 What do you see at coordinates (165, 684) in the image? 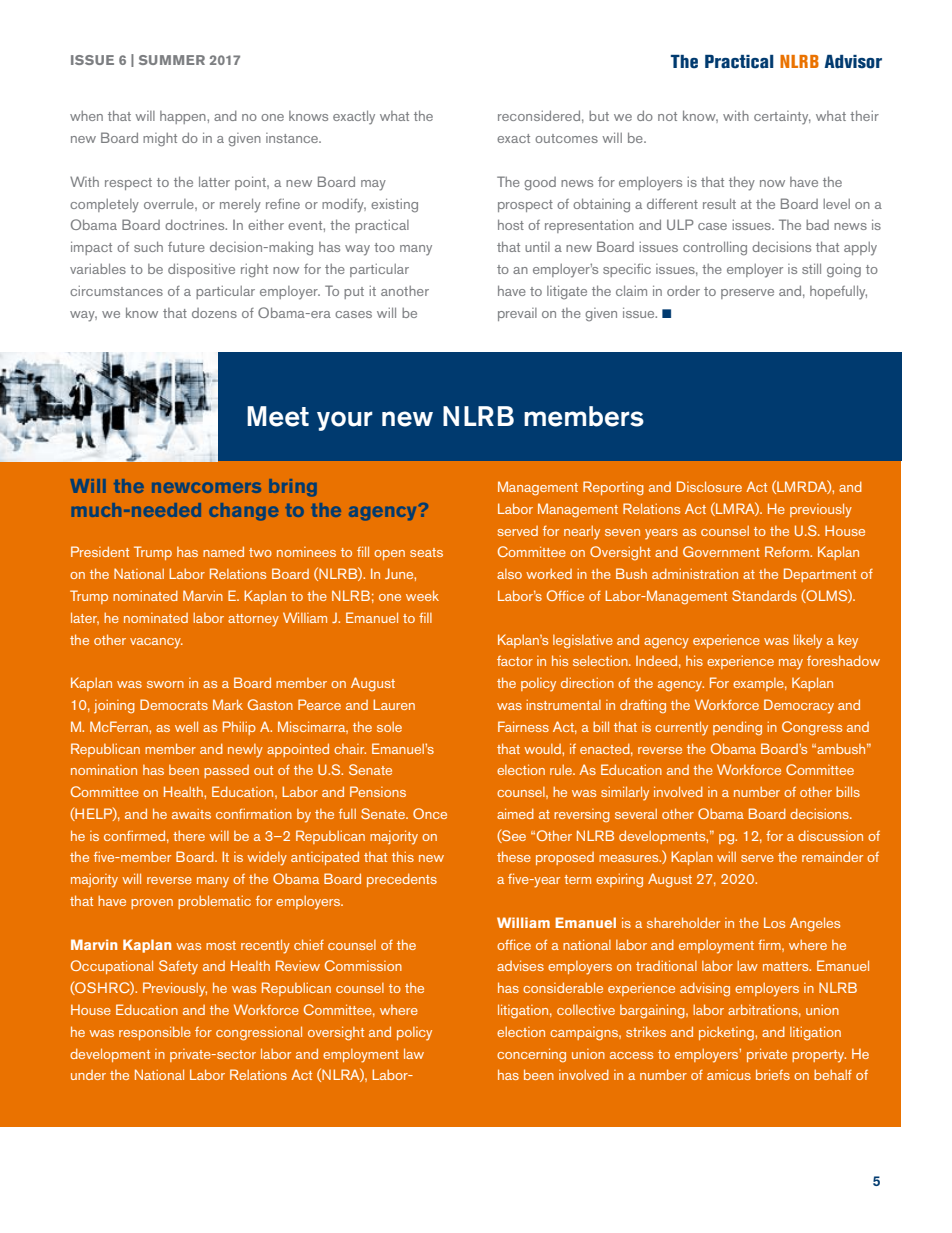
I see `sworn` at bounding box center [165, 684].
